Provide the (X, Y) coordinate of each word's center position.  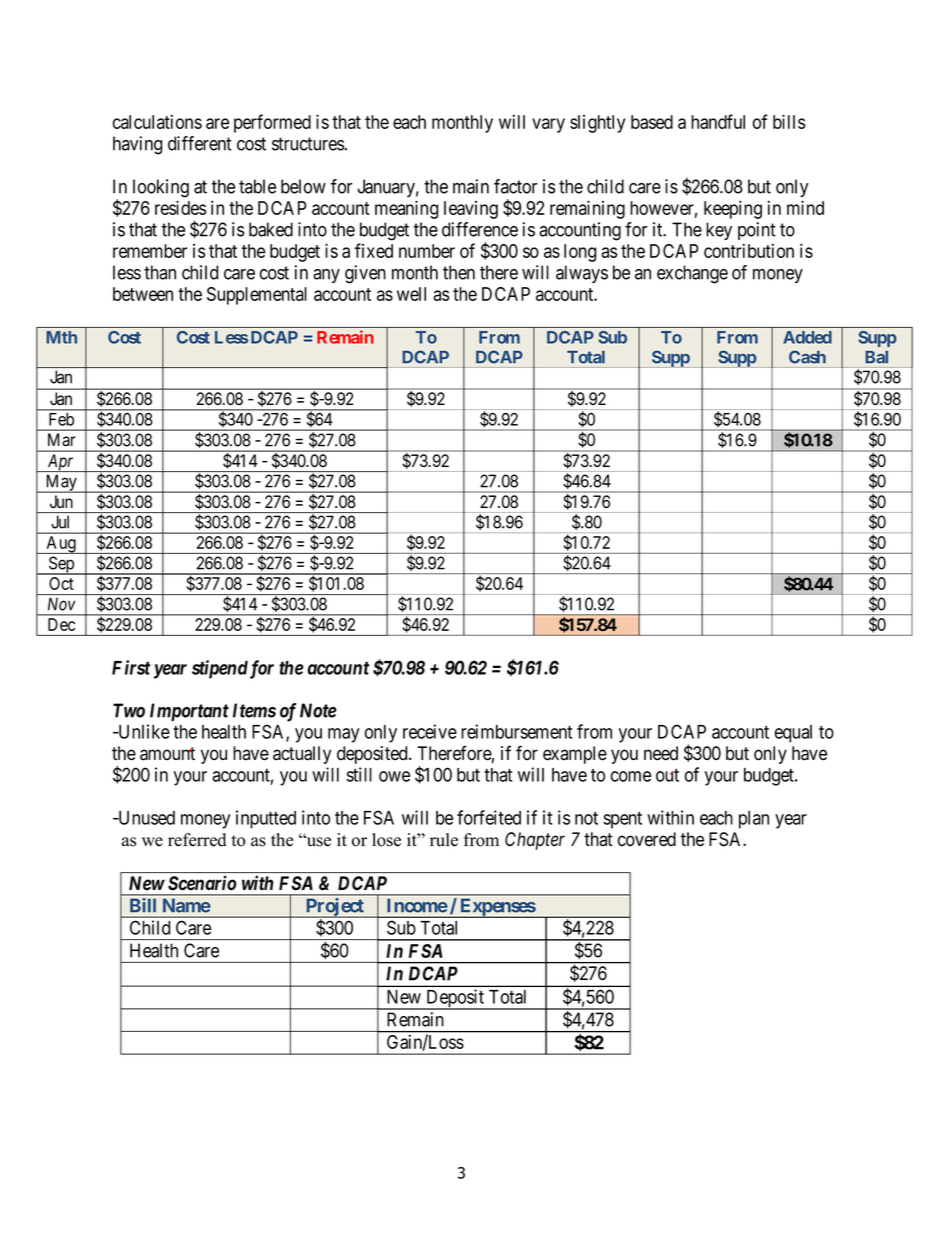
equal (793, 734)
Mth (61, 337)
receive (430, 731)
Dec (61, 624)
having (137, 145)
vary (548, 125)
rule (444, 840)
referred (197, 840)
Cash (807, 357)
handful (718, 121)
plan (754, 820)
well (411, 294)
